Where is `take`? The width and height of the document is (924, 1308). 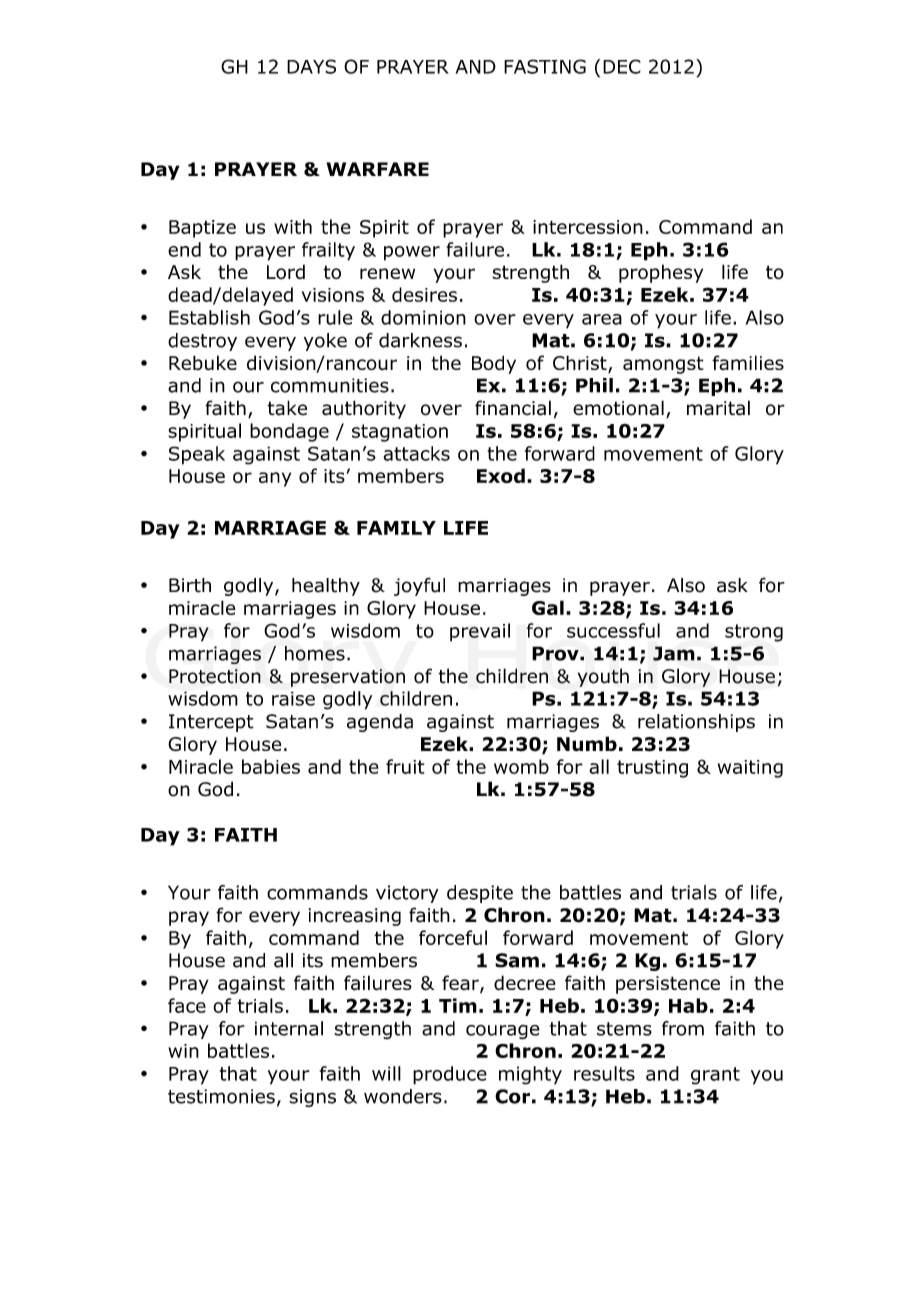
take is located at coordinates (287, 408).
